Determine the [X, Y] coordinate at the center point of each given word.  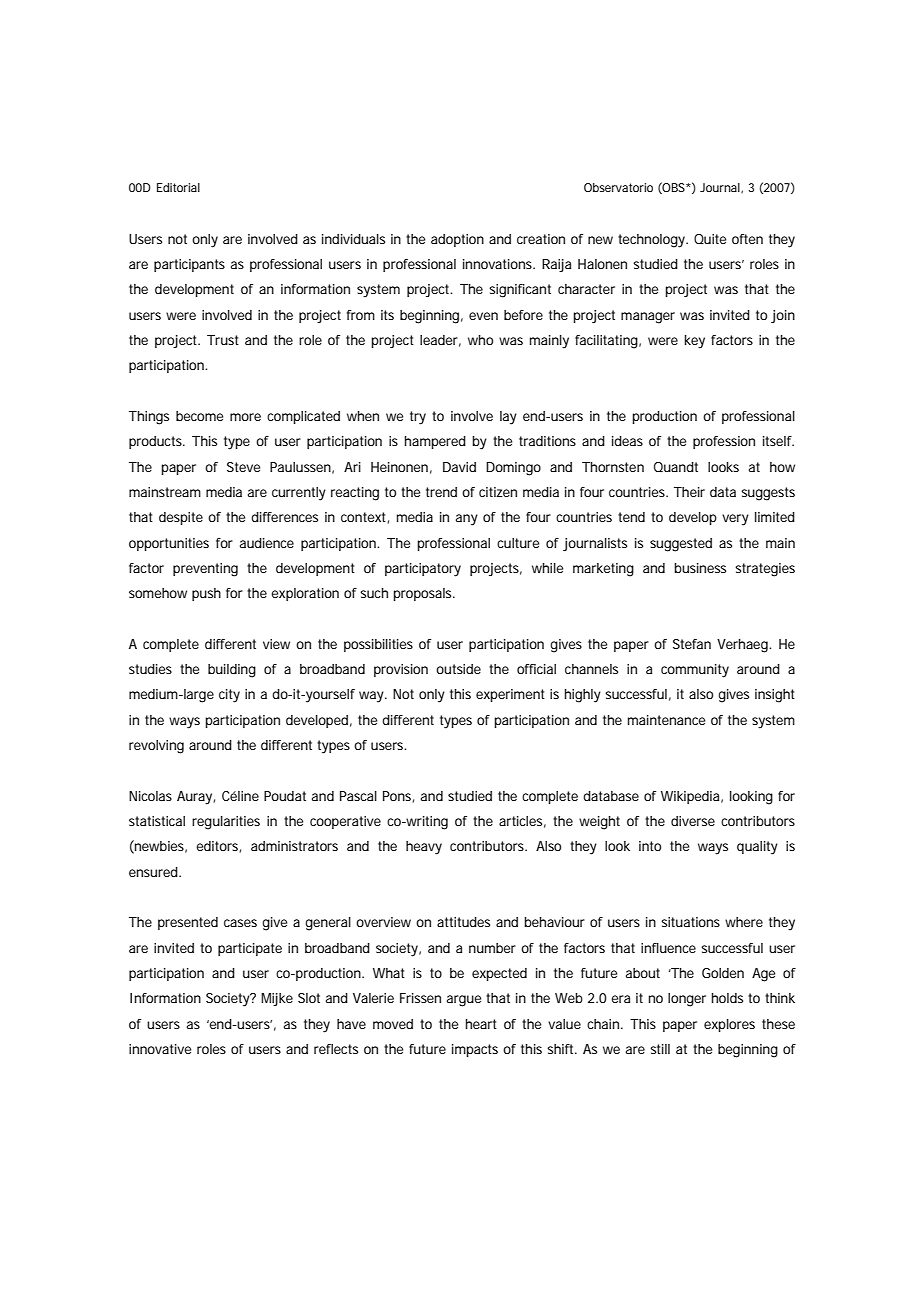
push [206, 594]
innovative [160, 1049]
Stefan [692, 644]
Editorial [178, 187]
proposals [423, 594]
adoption [457, 240]
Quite [710, 239]
